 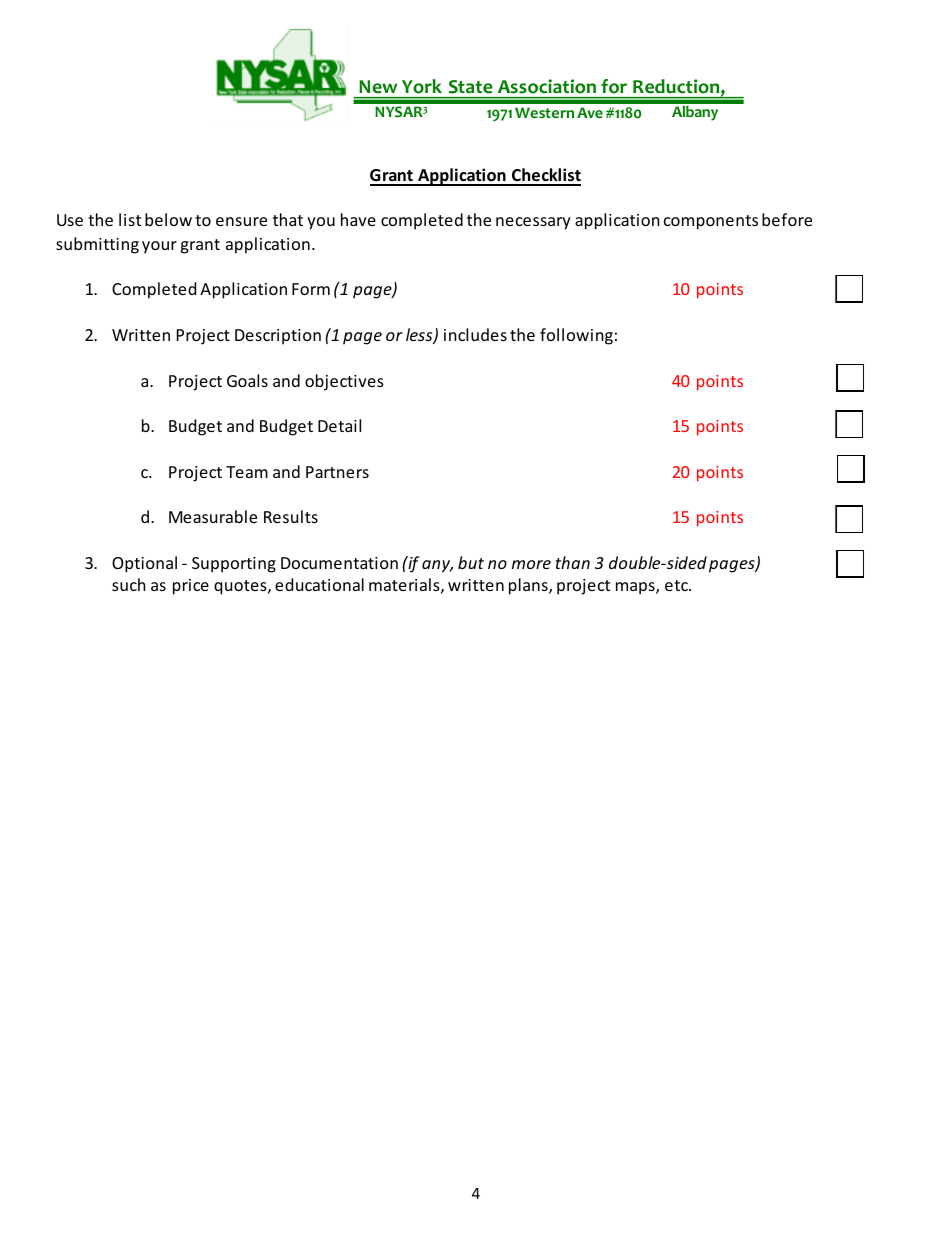 I want to click on York, so click(x=422, y=86).
